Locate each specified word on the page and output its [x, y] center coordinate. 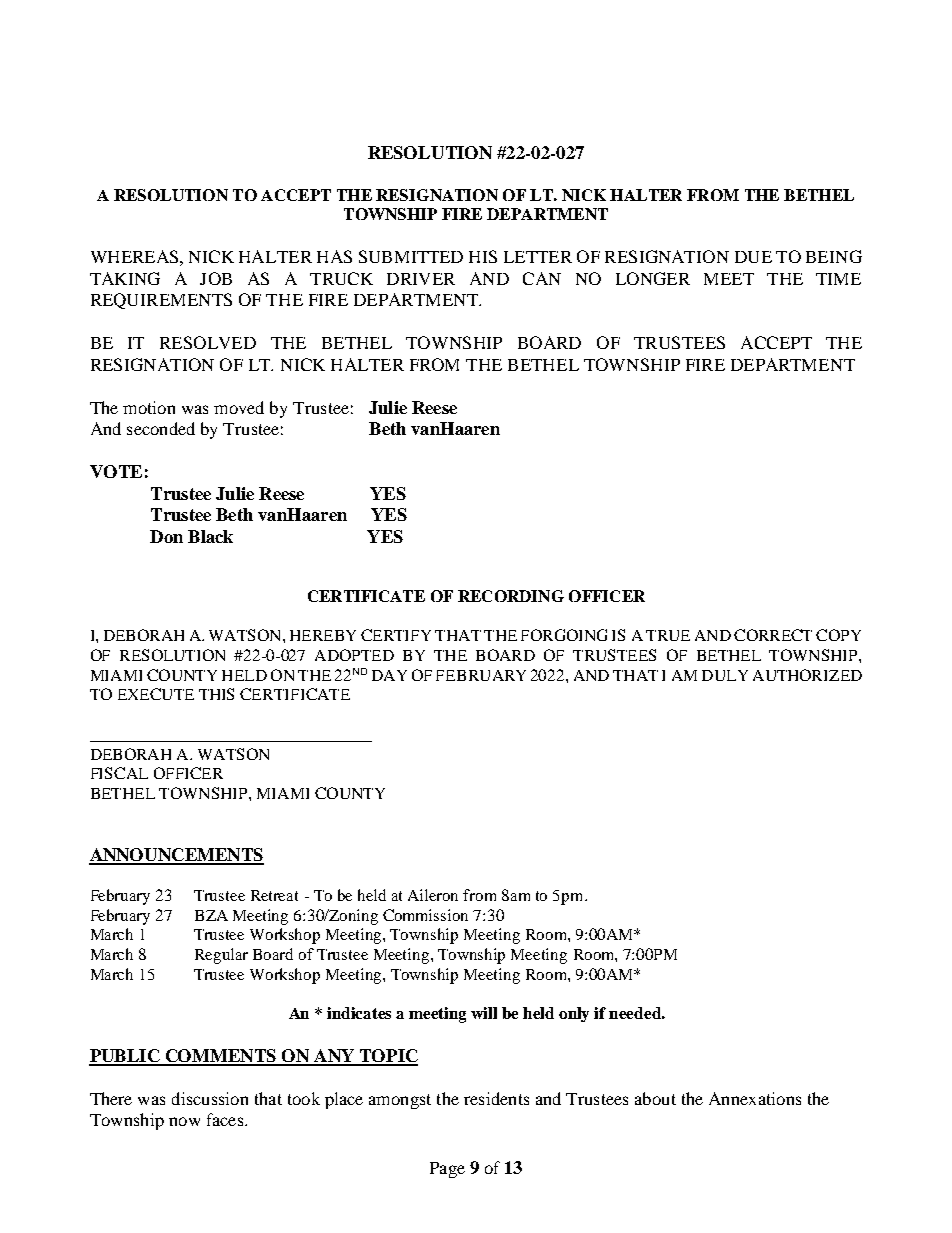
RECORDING [511, 596]
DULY [725, 675]
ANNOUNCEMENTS [176, 856]
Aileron [433, 895]
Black [210, 536]
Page [447, 1170]
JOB [216, 278]
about [655, 1098]
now [184, 1121]
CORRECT [773, 635]
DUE [753, 257]
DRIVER [421, 279]
